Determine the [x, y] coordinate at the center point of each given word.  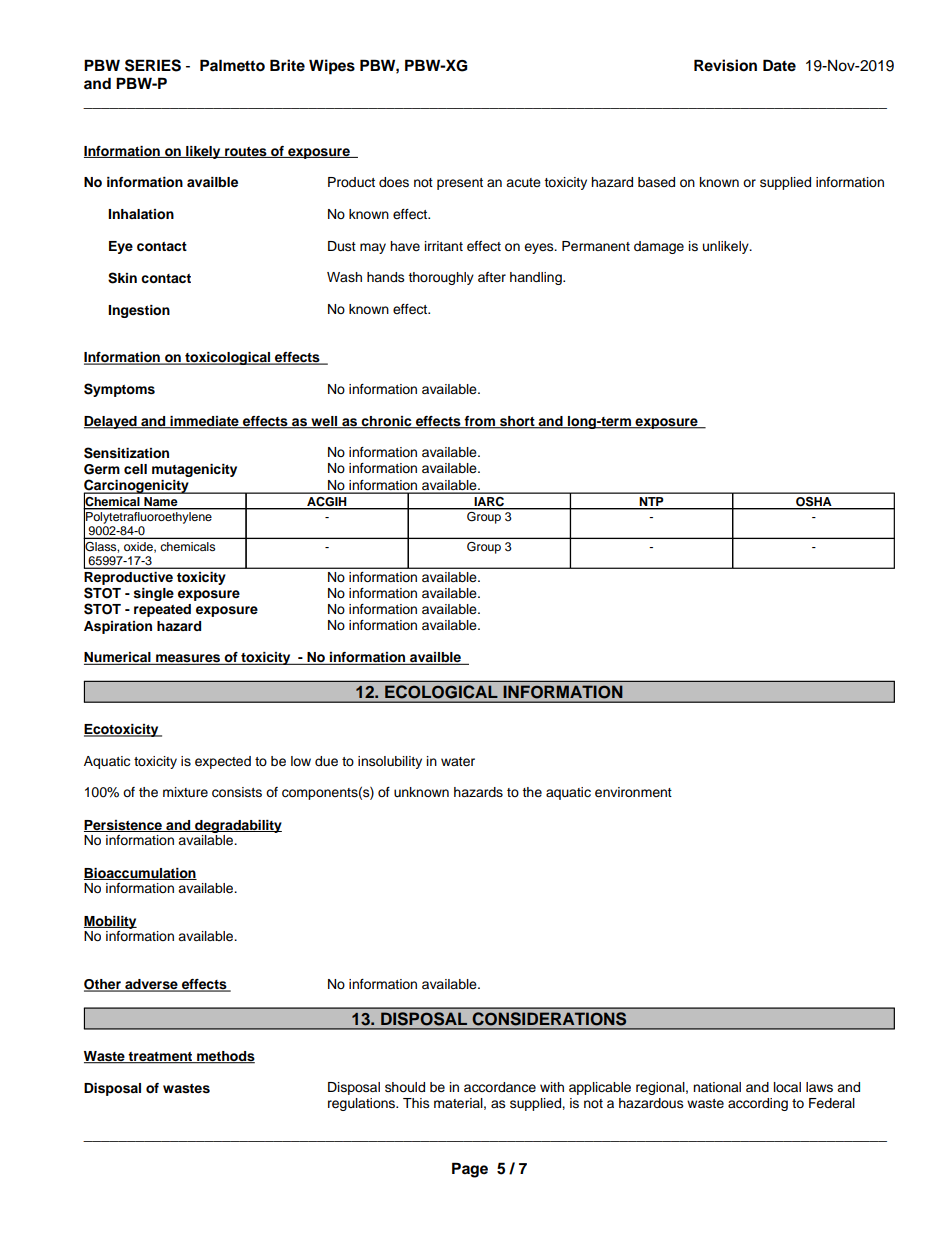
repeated [162, 610]
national [717, 1087]
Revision [725, 65]
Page [470, 1170]
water [458, 762]
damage [659, 247]
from [479, 422]
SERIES [153, 65]
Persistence [124, 826]
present [460, 184]
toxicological [228, 358]
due [326, 761]
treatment [161, 1058]
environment [633, 792]
